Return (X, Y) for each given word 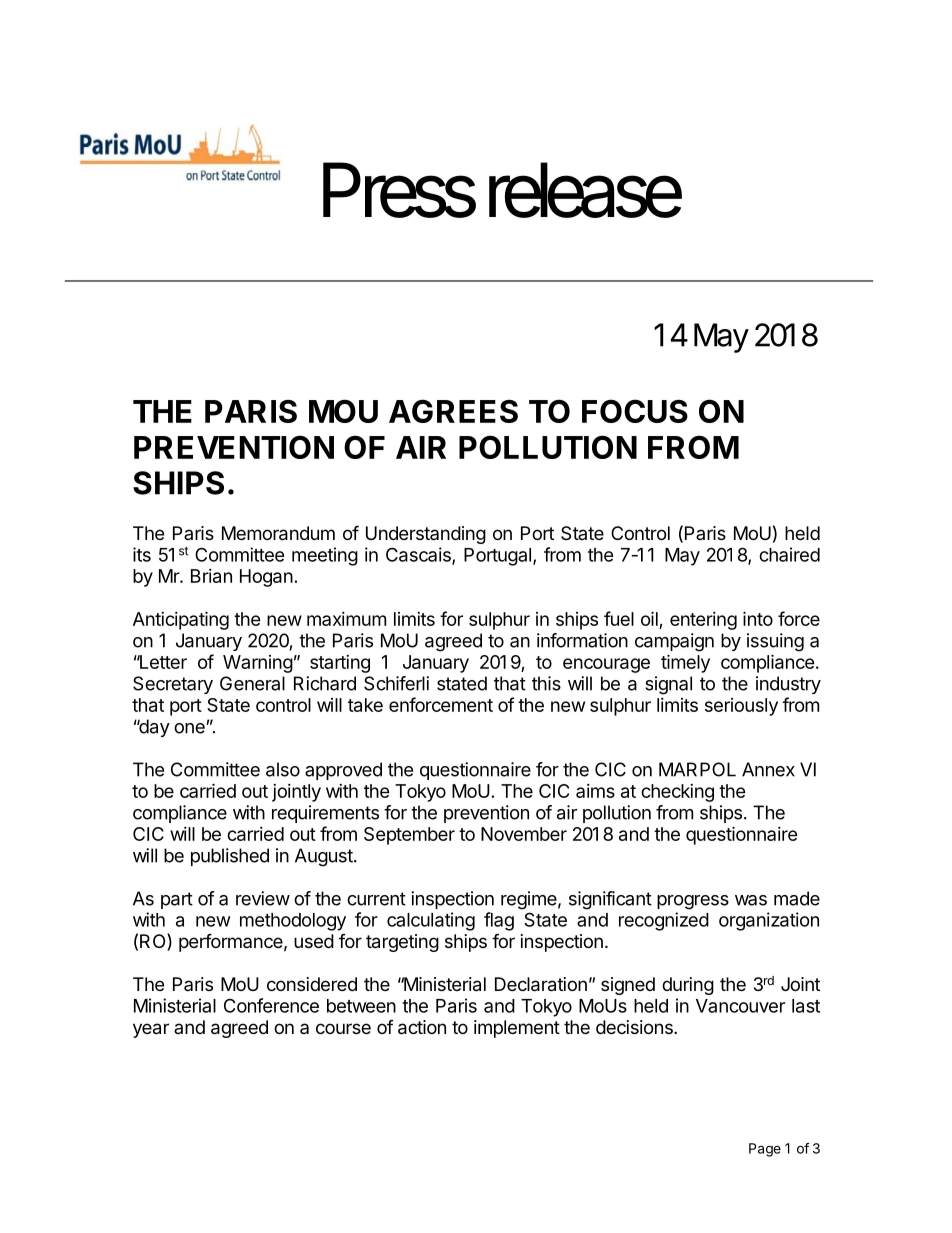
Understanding (426, 535)
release (585, 190)
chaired (789, 554)
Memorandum (278, 533)
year (151, 1030)
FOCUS (635, 411)
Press (399, 190)
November (524, 834)
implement (517, 1029)
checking (677, 793)
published (230, 857)
